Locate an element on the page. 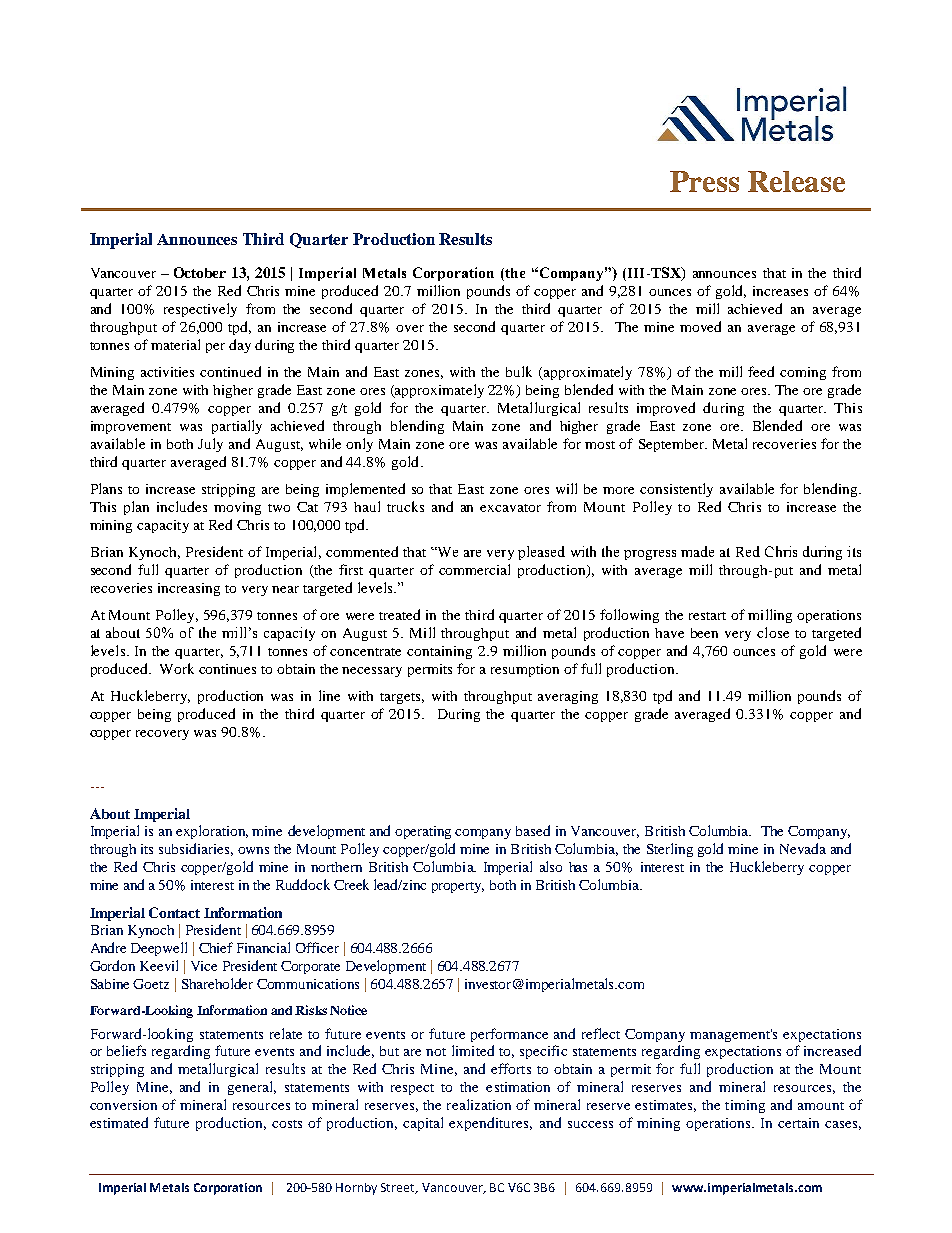  property is located at coordinates (458, 887).
